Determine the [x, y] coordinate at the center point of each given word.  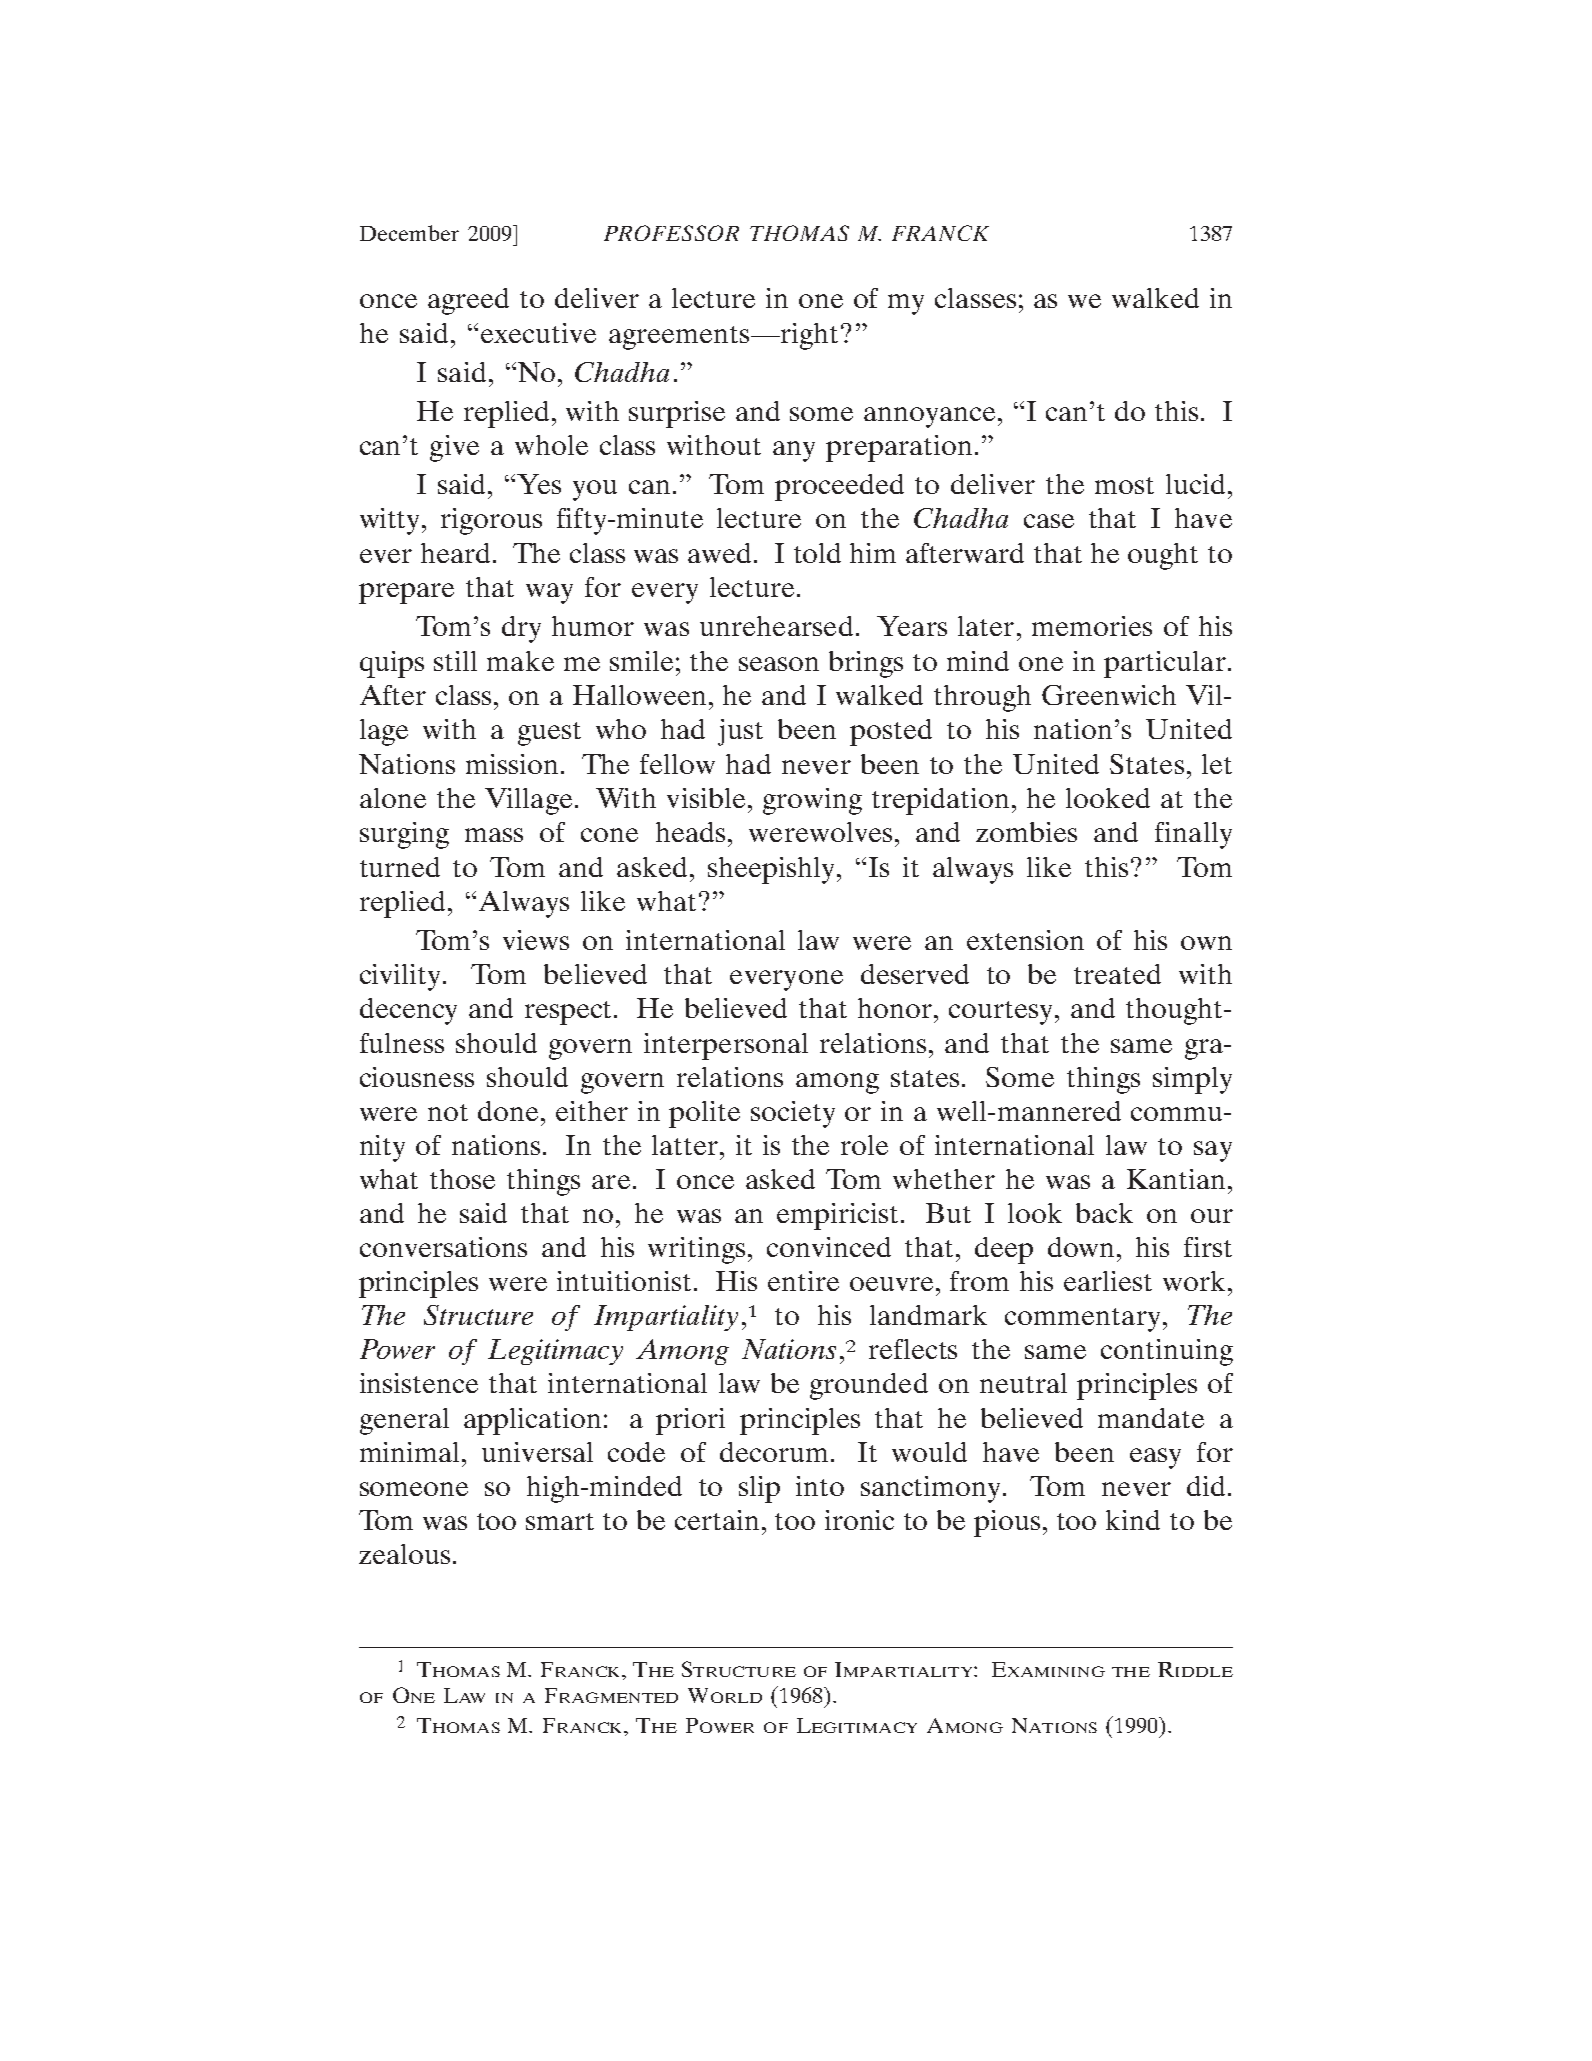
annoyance [929, 417]
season [779, 664]
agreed [468, 301]
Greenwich [1109, 695]
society [793, 1114]
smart [560, 1521]
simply [1192, 1080]
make [520, 661]
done [510, 1111]
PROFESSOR [671, 233]
